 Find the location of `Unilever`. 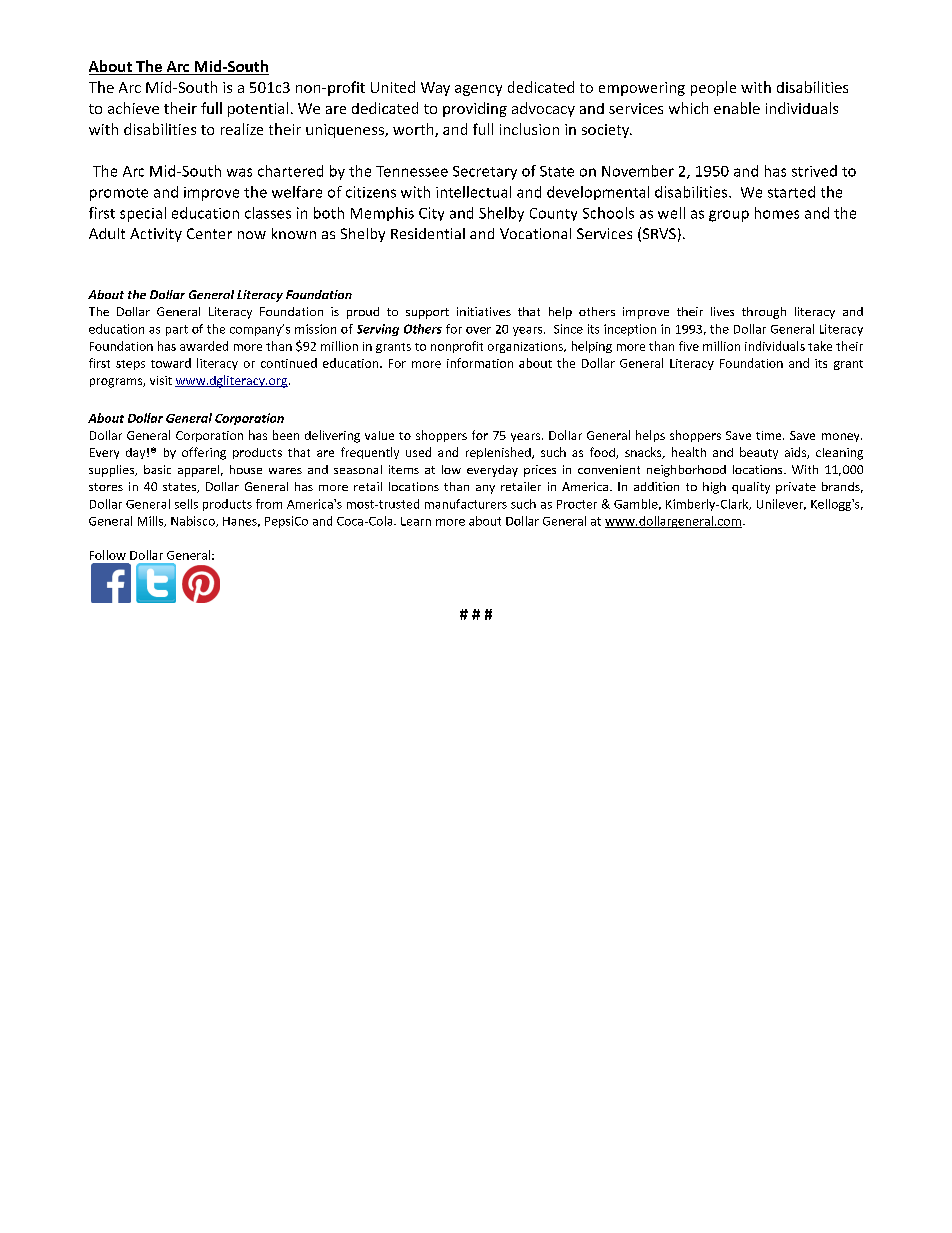

Unilever is located at coordinates (781, 504).
